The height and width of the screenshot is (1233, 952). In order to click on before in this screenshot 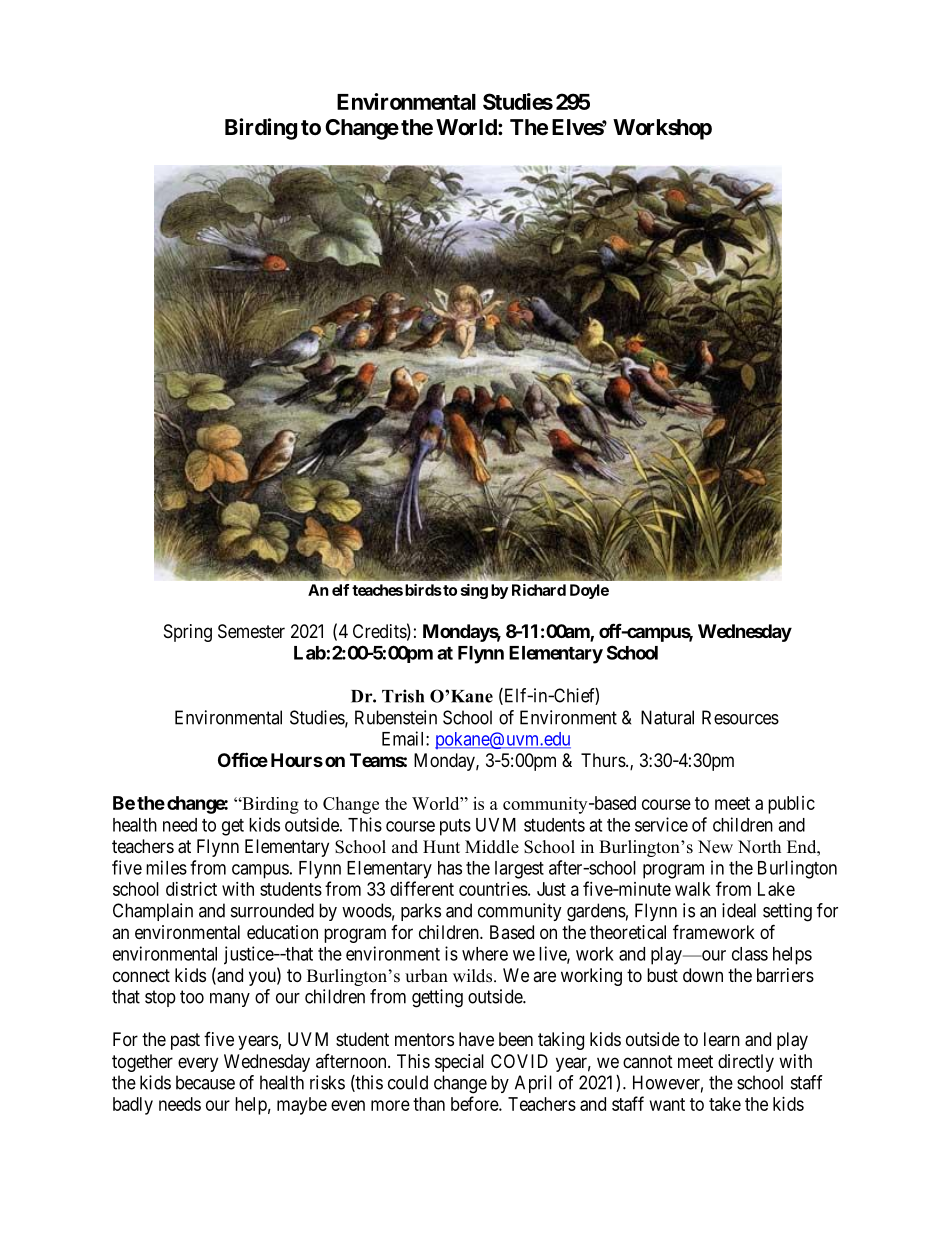, I will do `click(475, 1103)`.
